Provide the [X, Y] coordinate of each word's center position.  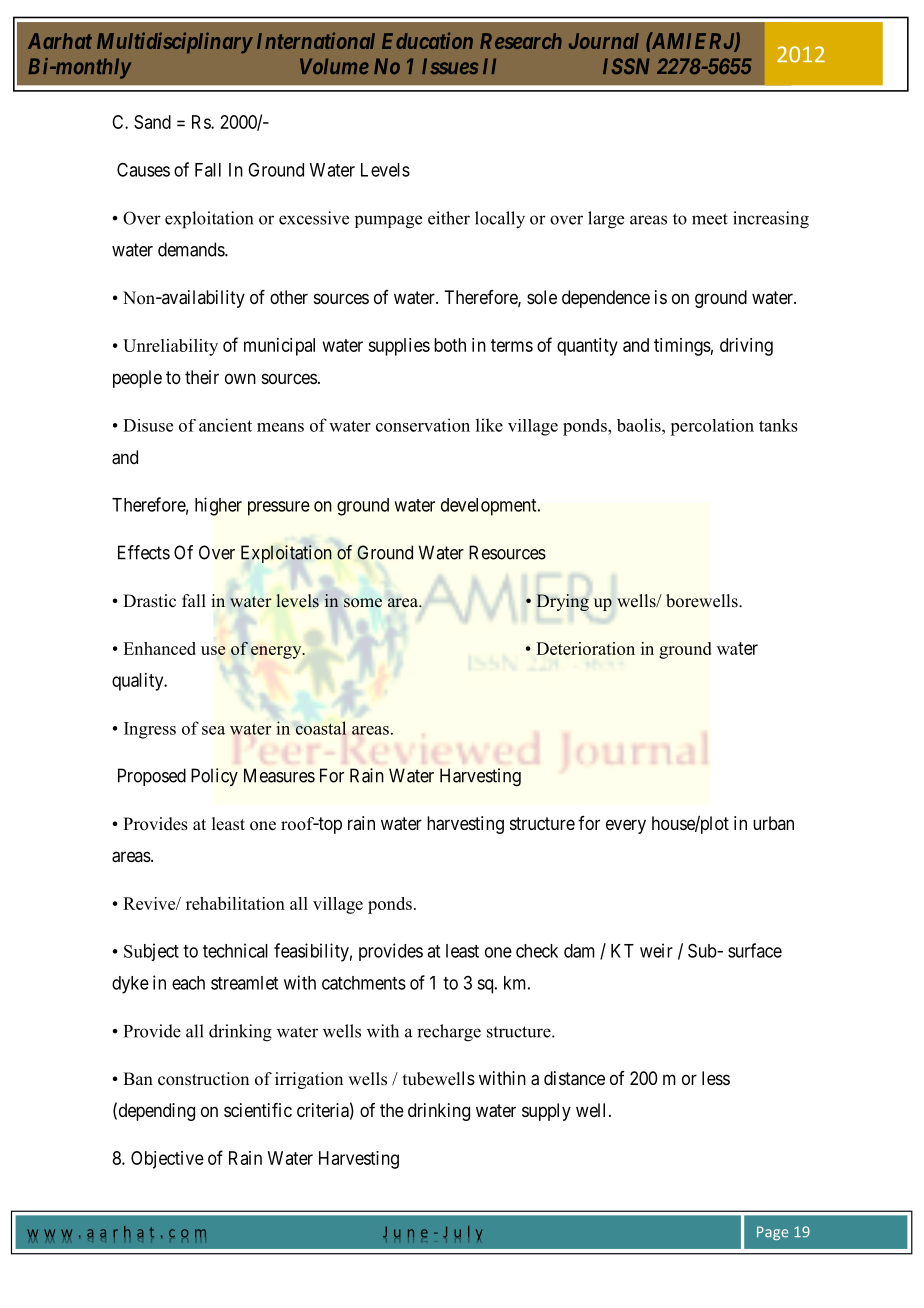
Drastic [149, 601]
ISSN [626, 66]
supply [546, 1112]
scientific [258, 1110]
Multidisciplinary [174, 43]
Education [427, 40]
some [363, 603]
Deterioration [585, 648]
